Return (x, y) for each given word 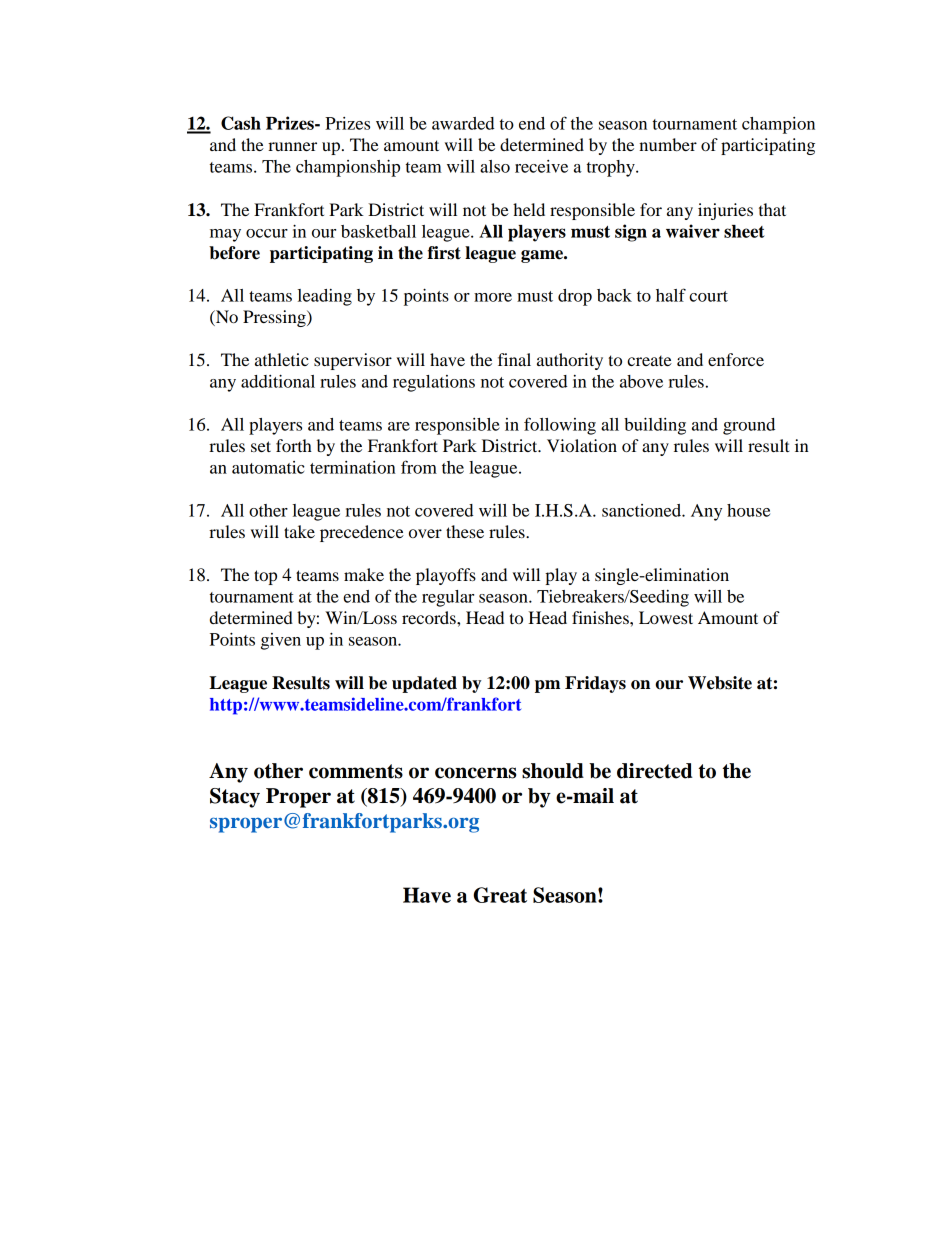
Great (500, 895)
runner (292, 146)
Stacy (235, 798)
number (668, 144)
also (495, 166)
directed (655, 771)
